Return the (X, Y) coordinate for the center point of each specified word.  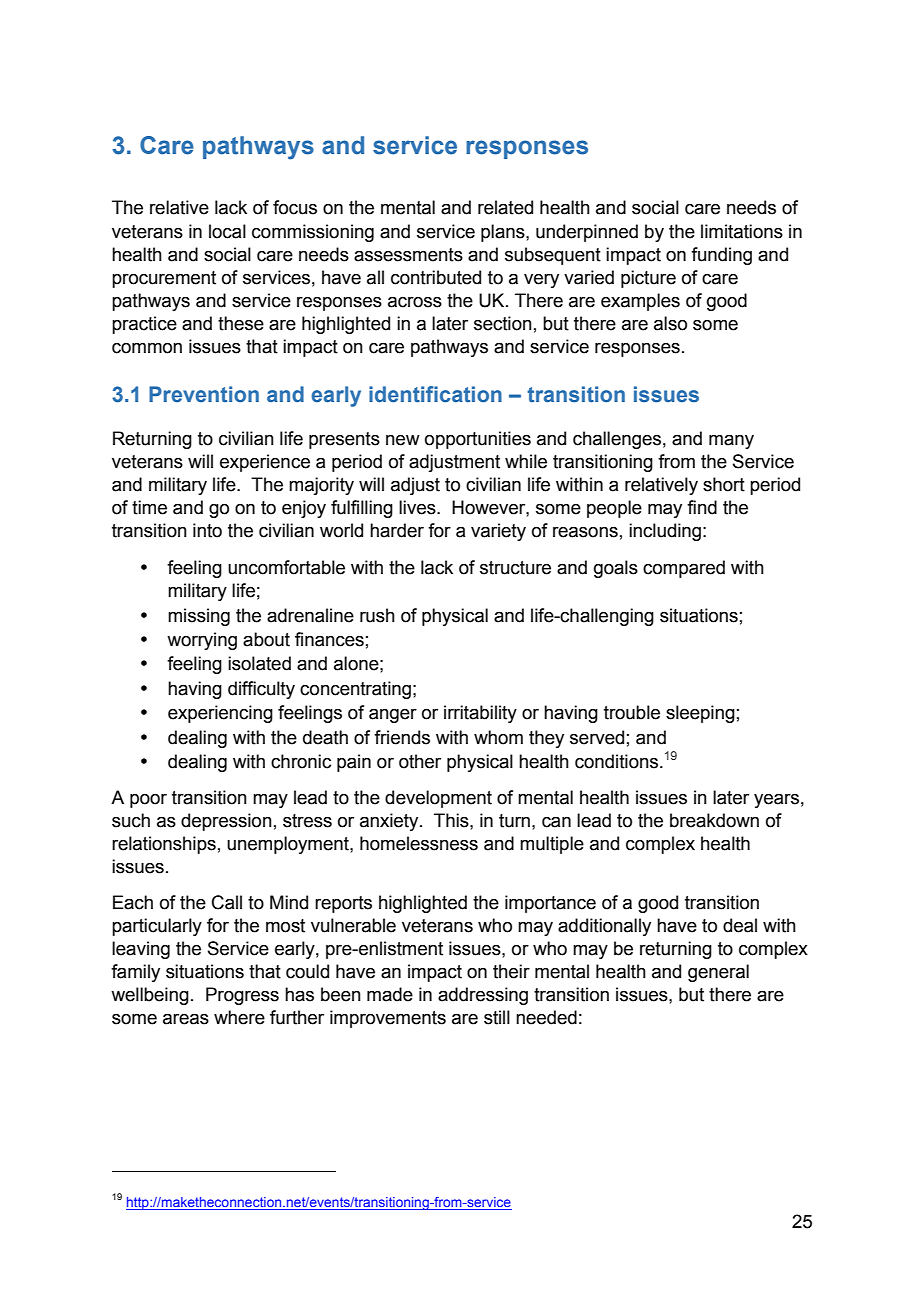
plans (504, 233)
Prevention (204, 394)
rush (377, 615)
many (731, 442)
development (438, 799)
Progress (242, 996)
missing (199, 617)
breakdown (714, 820)
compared (684, 569)
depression (226, 822)
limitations (742, 231)
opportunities (478, 440)
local (227, 231)
